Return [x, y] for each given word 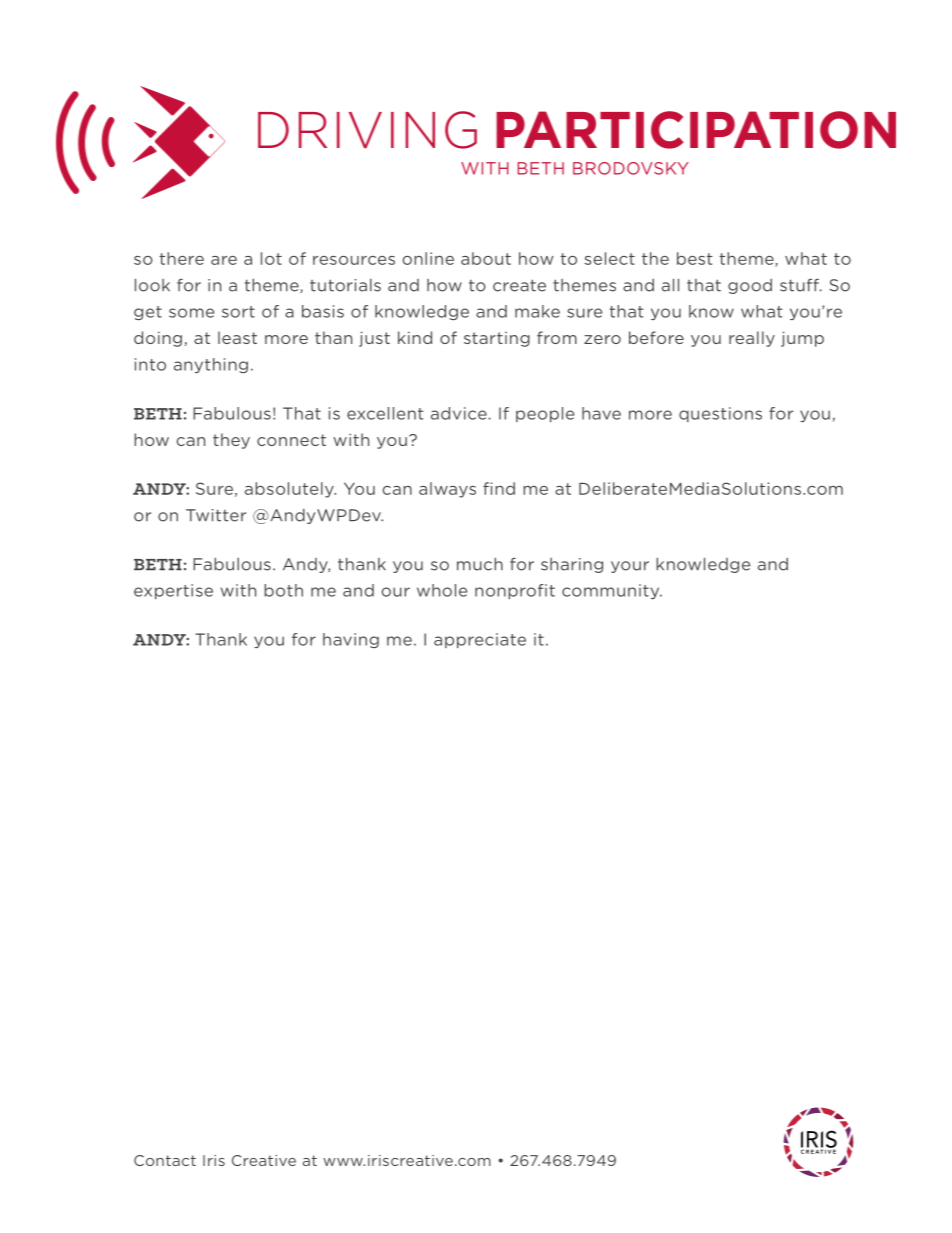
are [224, 260]
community [612, 591]
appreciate [480, 640]
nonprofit [515, 591]
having [351, 640]
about [486, 258]
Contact [165, 1160]
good [750, 286]
